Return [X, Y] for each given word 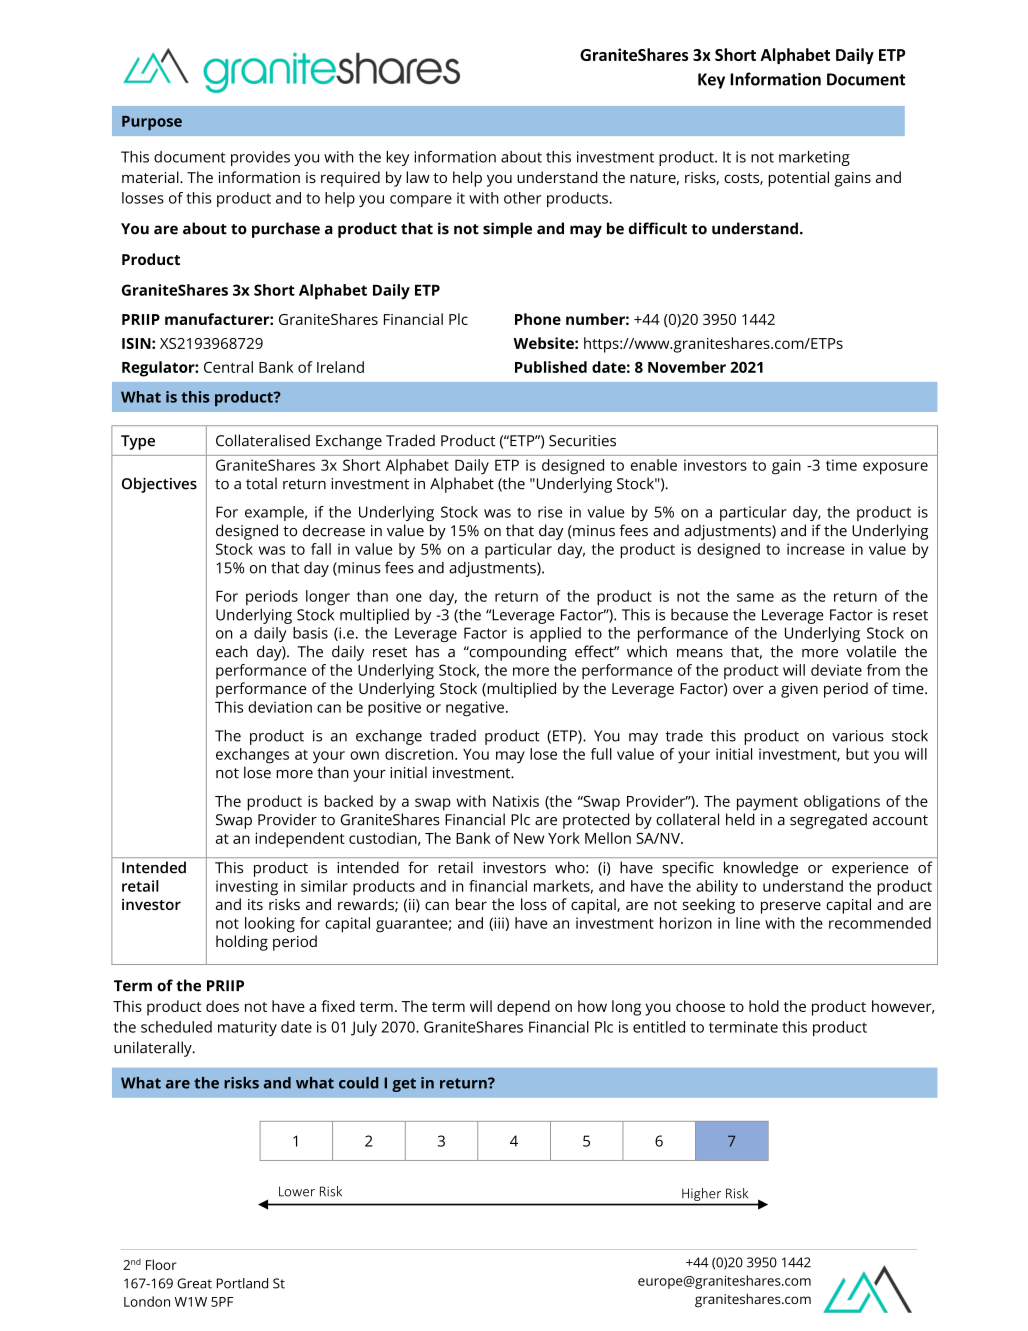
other [522, 198]
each [232, 651]
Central [228, 367]
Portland [242, 1283]
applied [555, 634]
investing [247, 888]
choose [700, 1006]
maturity [247, 1028]
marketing [814, 158]
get [404, 1085]
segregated [828, 821]
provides [260, 158]
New [529, 838]
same [755, 597]
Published [551, 367]
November [687, 367]
